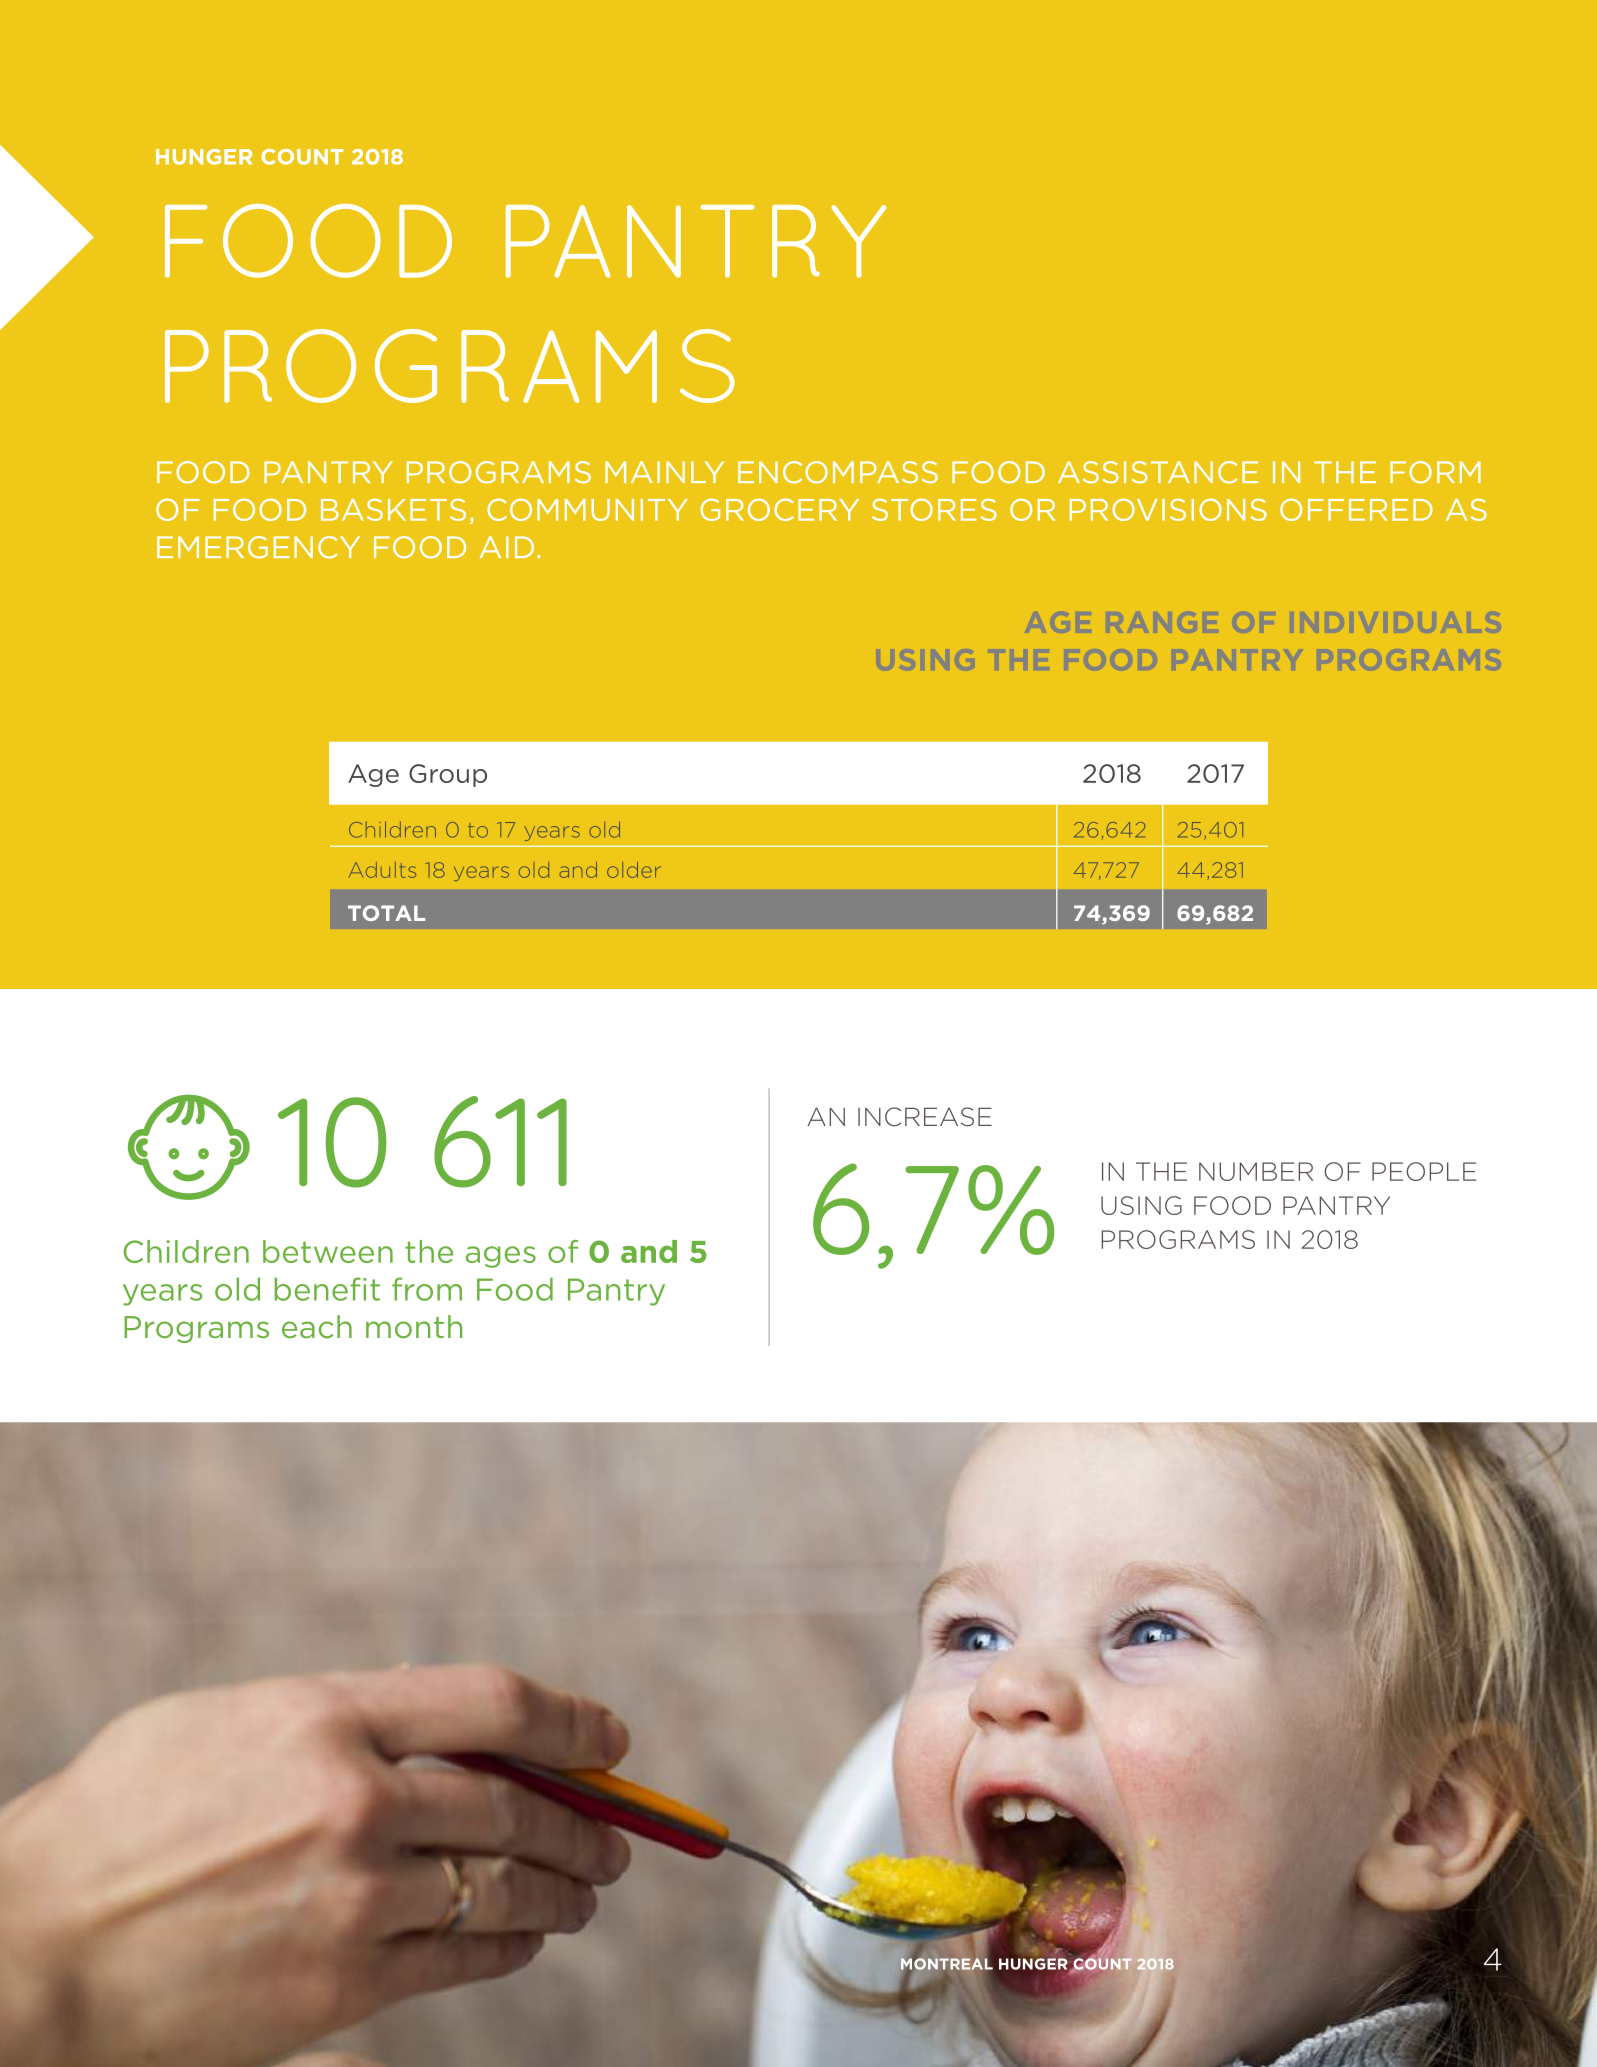 The width and height of the screenshot is (1597, 2067). I want to click on ENCOMPASS, so click(838, 472).
